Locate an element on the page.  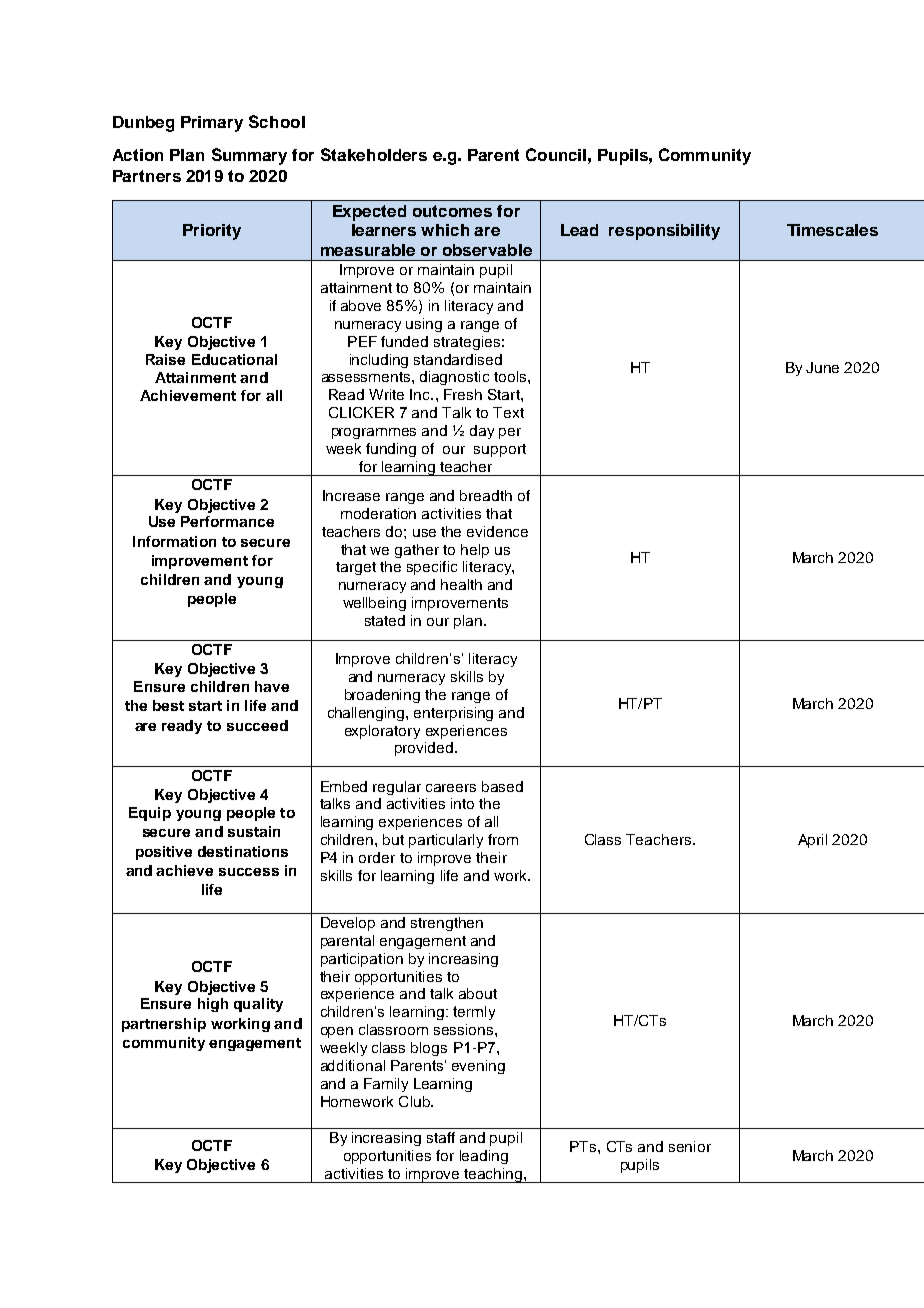
Summary is located at coordinates (249, 156).
